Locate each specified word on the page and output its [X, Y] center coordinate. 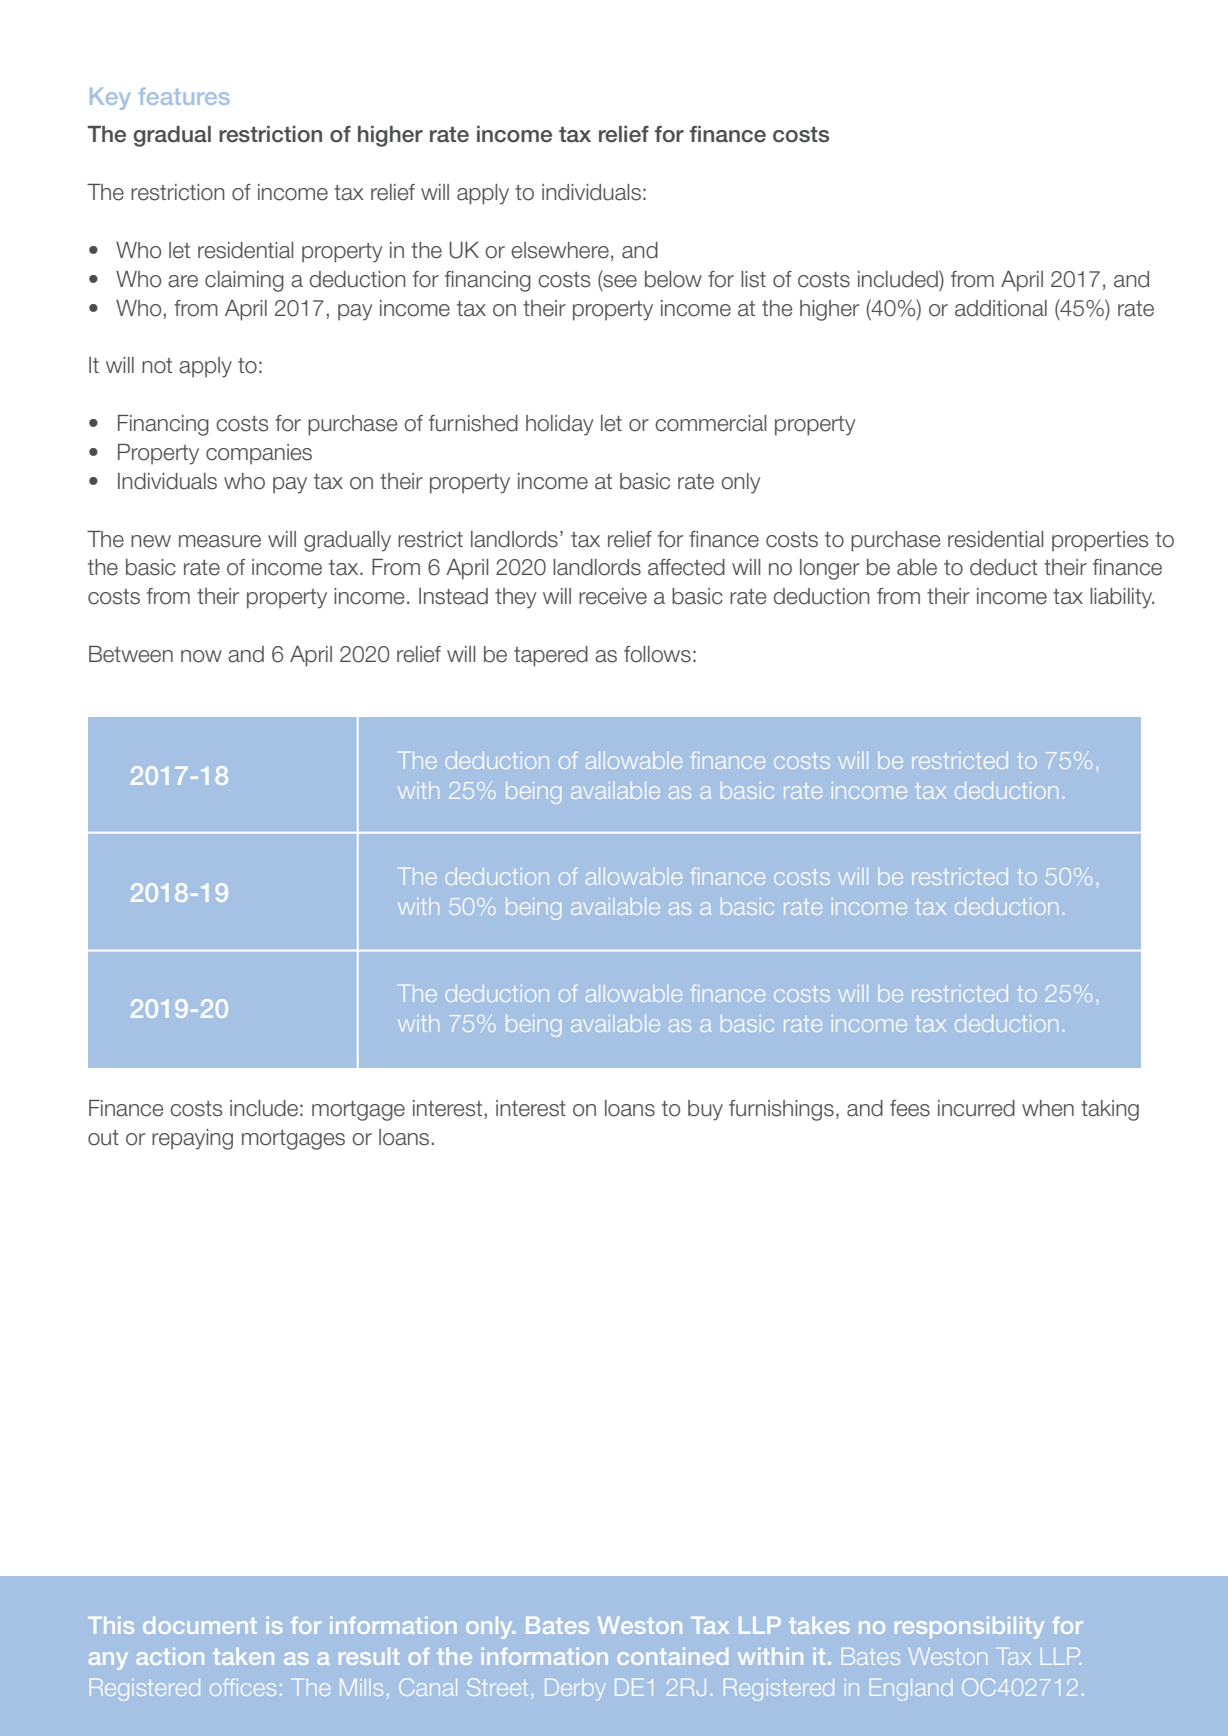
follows [657, 654]
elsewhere [560, 250]
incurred [976, 1108]
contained [673, 1656]
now [201, 656]
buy [705, 1110]
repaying [192, 1139]
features [184, 96]
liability [1122, 598]
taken [243, 1656]
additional [1001, 308]
